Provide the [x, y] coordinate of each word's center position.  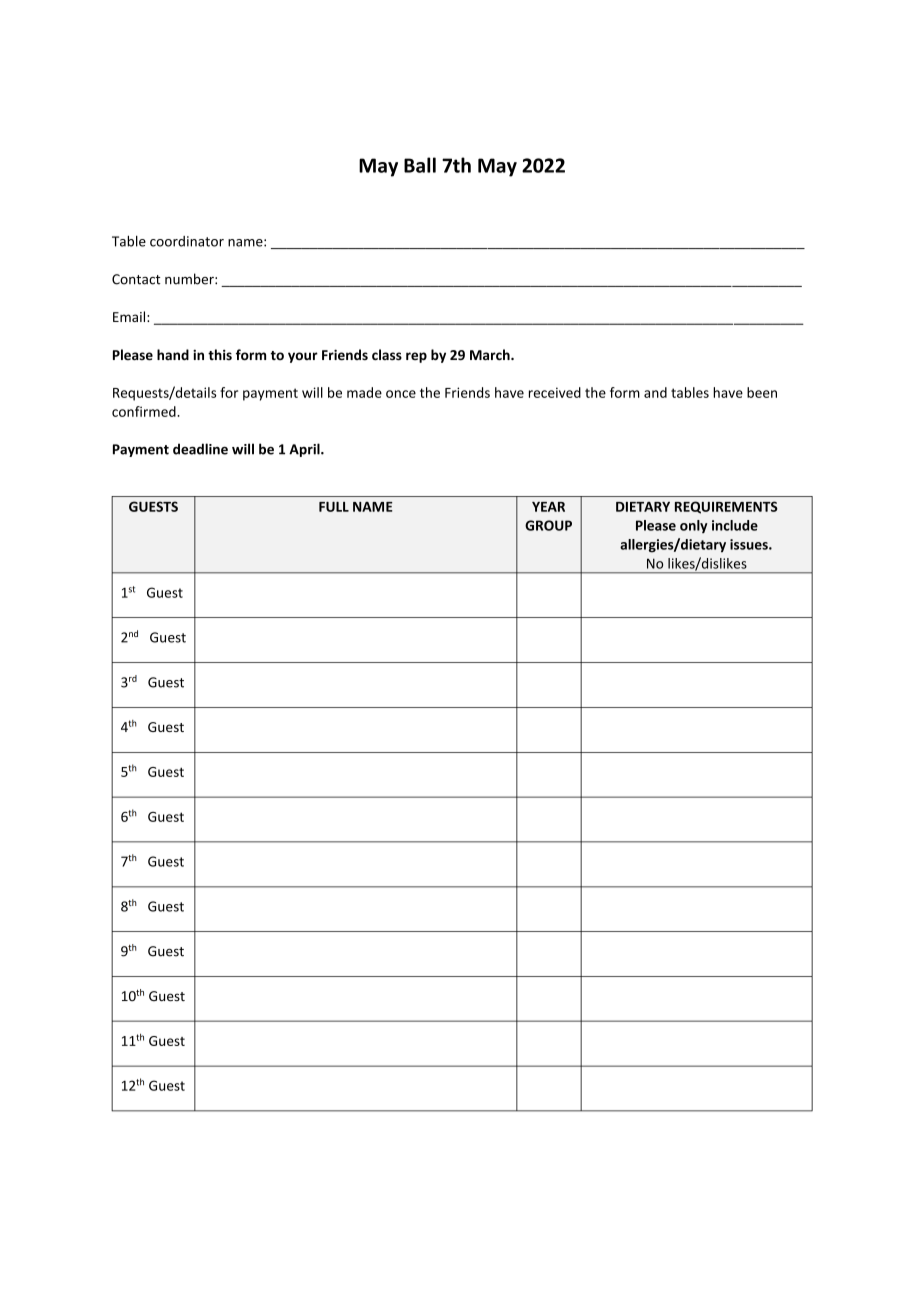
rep [416, 357]
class [387, 355]
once [401, 394]
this [220, 354]
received [555, 392]
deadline [200, 449]
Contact [136, 279]
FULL [334, 507]
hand [173, 354]
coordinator [187, 241]
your [303, 357]
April [305, 450]
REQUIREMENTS [726, 507]
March [491, 354]
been [762, 392]
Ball [420, 165]
